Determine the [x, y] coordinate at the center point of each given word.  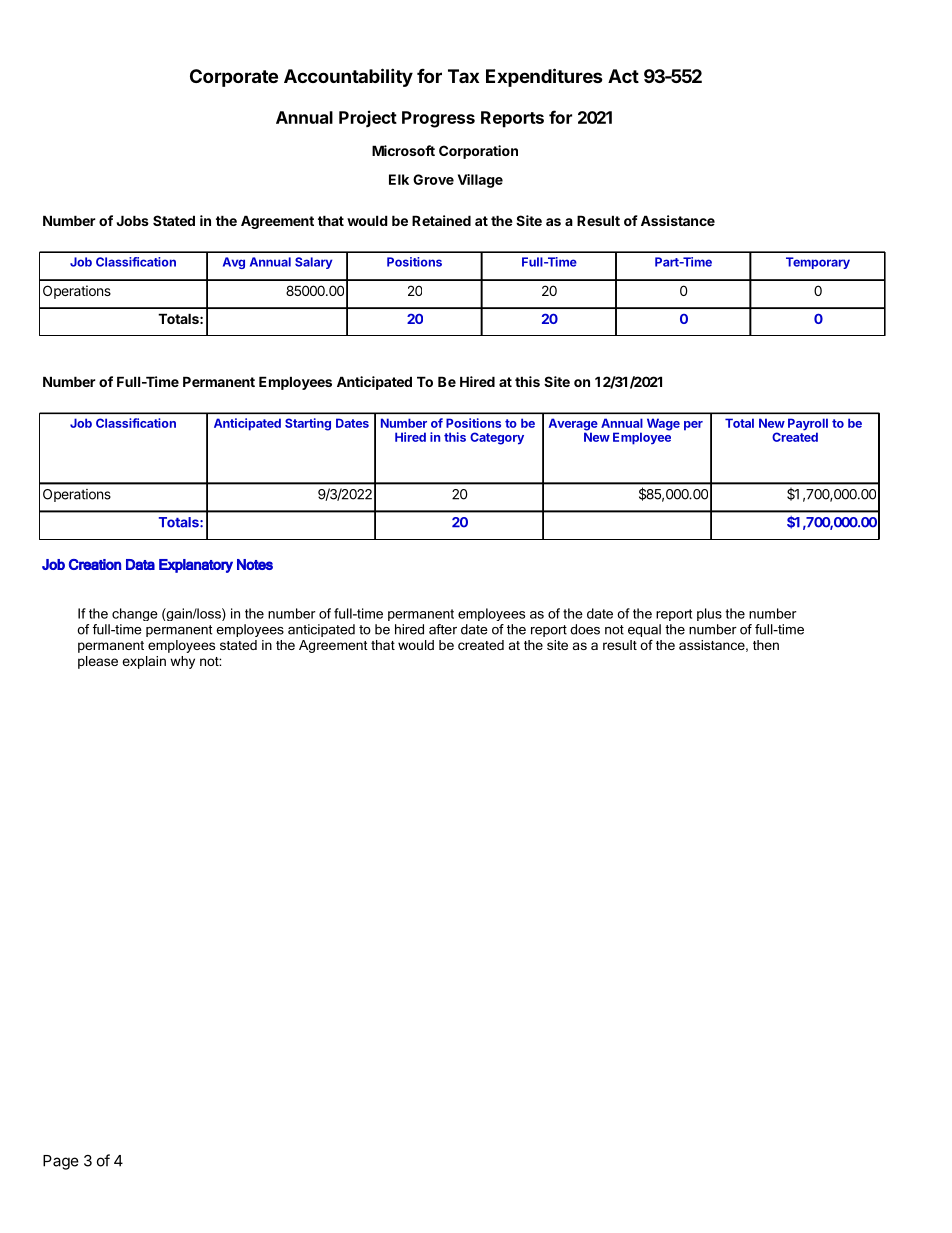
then [766, 645]
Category [497, 438]
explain [144, 662]
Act [623, 76]
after [443, 629]
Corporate [234, 78]
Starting [308, 424]
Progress [438, 119]
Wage [663, 424]
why [182, 662]
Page [61, 1162]
